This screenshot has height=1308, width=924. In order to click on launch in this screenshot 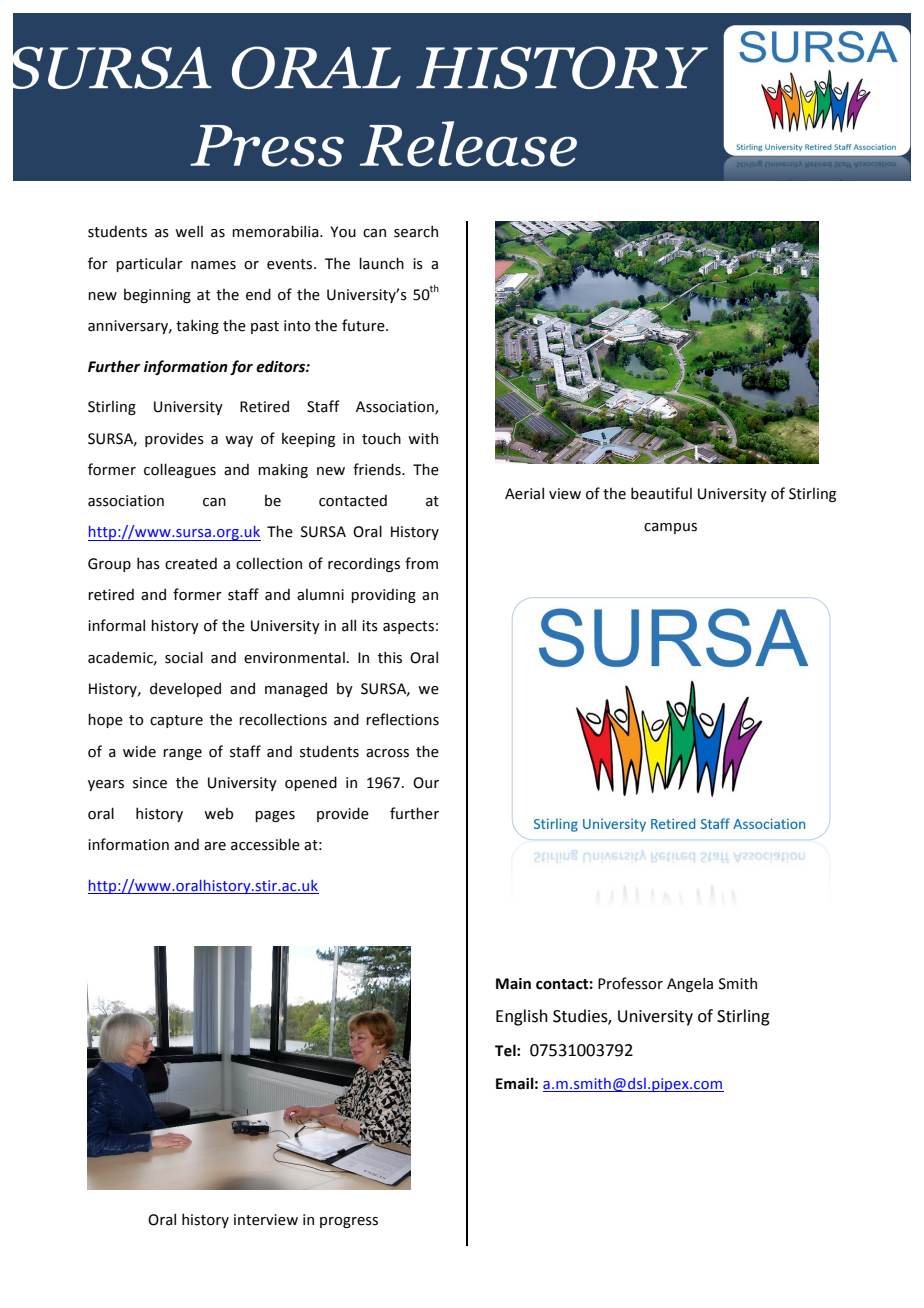, I will do `click(381, 263)`.
